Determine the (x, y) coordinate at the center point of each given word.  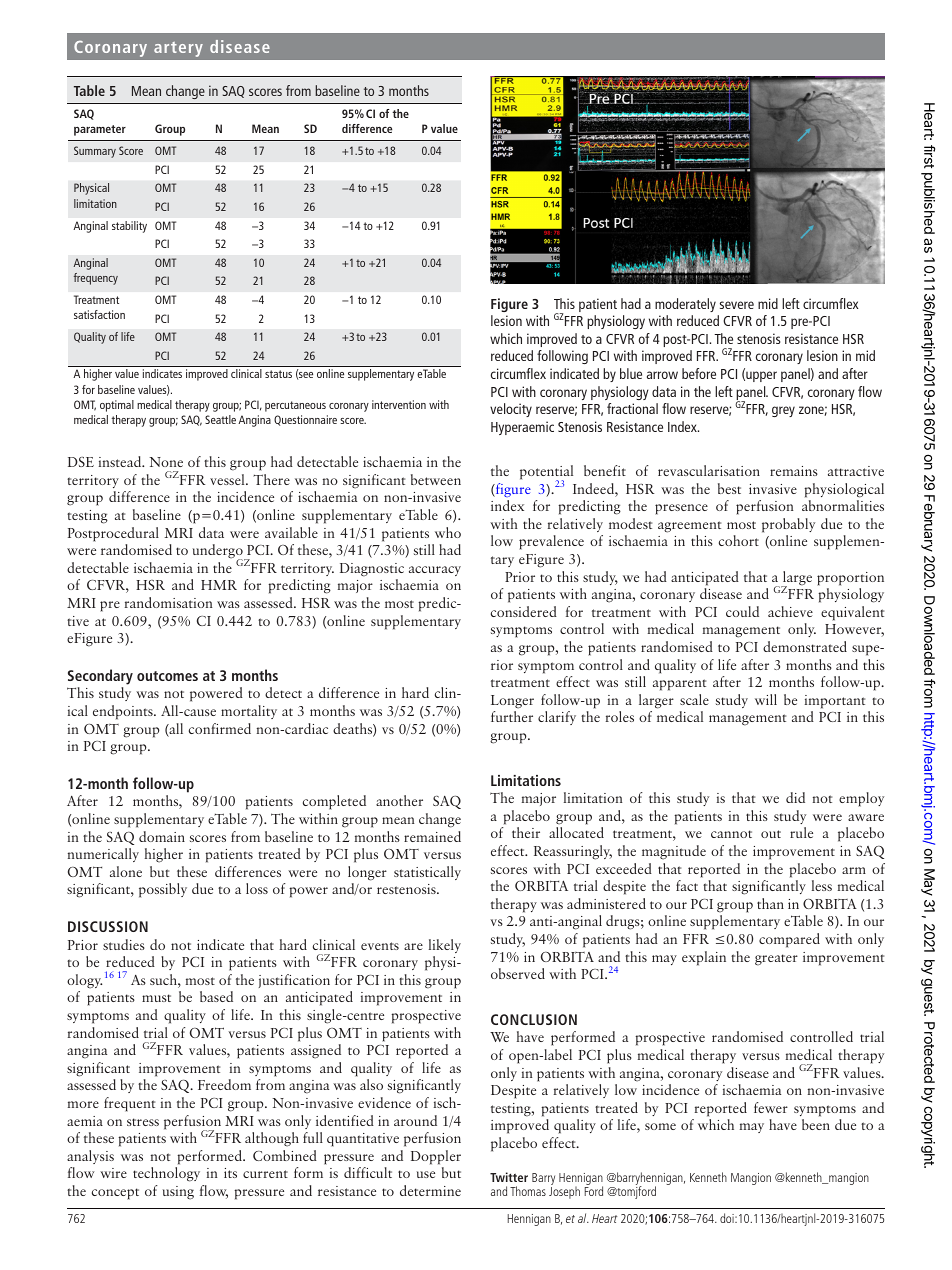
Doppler (436, 1157)
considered (524, 611)
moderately (685, 305)
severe (737, 305)
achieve (790, 611)
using (178, 1193)
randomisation (168, 602)
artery (178, 49)
